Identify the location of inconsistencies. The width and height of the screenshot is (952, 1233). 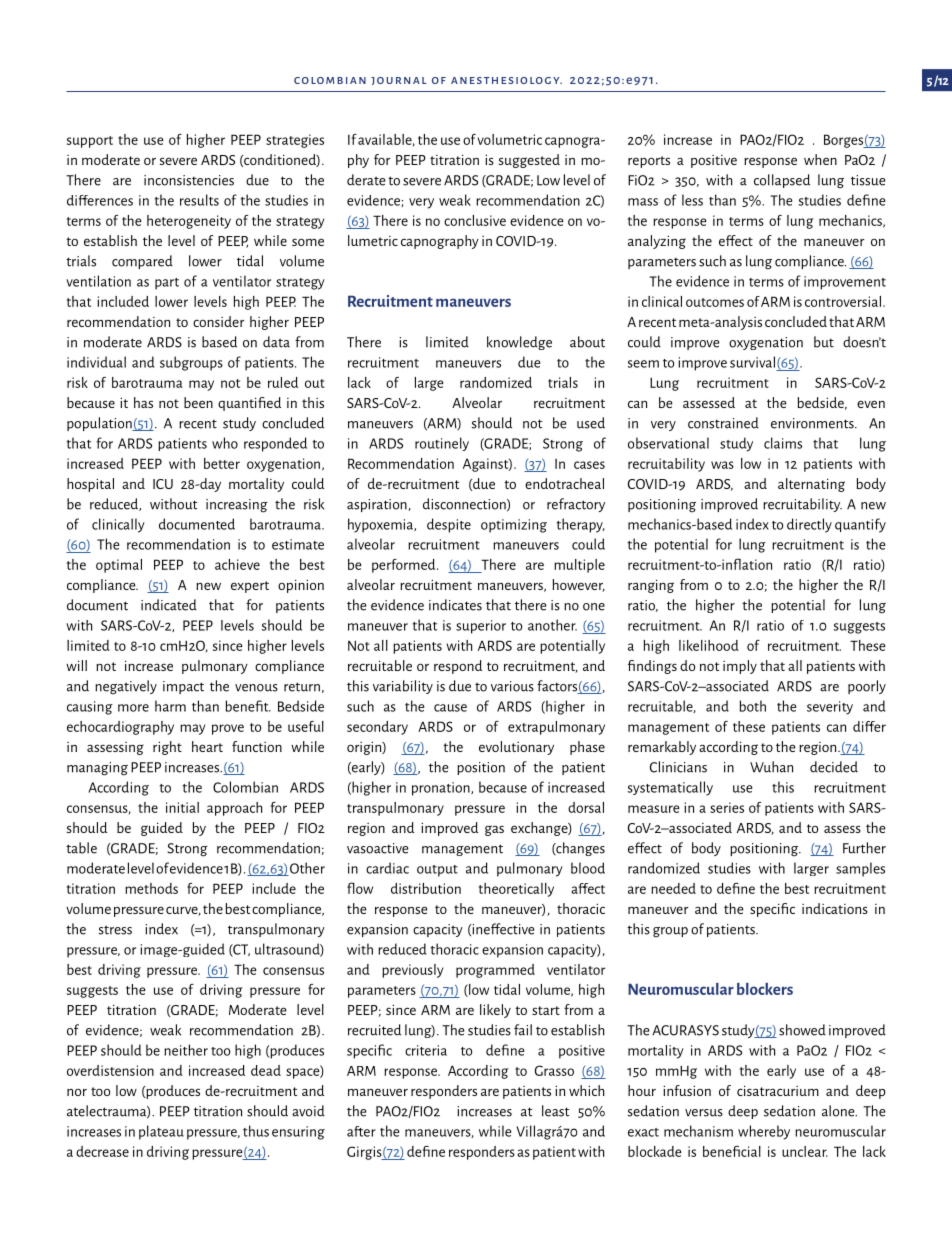
(189, 180).
